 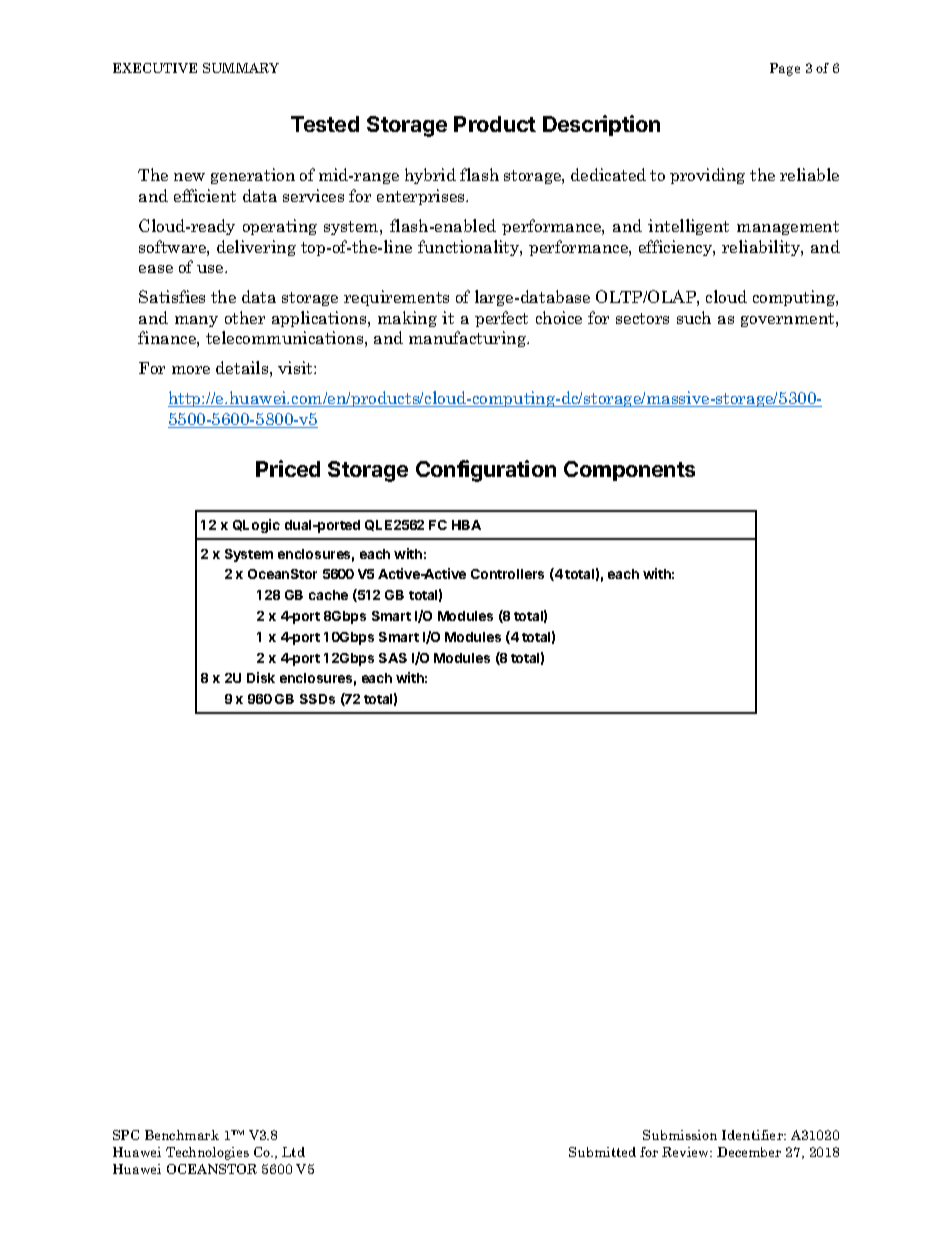 I want to click on Disk, so click(x=261, y=677).
